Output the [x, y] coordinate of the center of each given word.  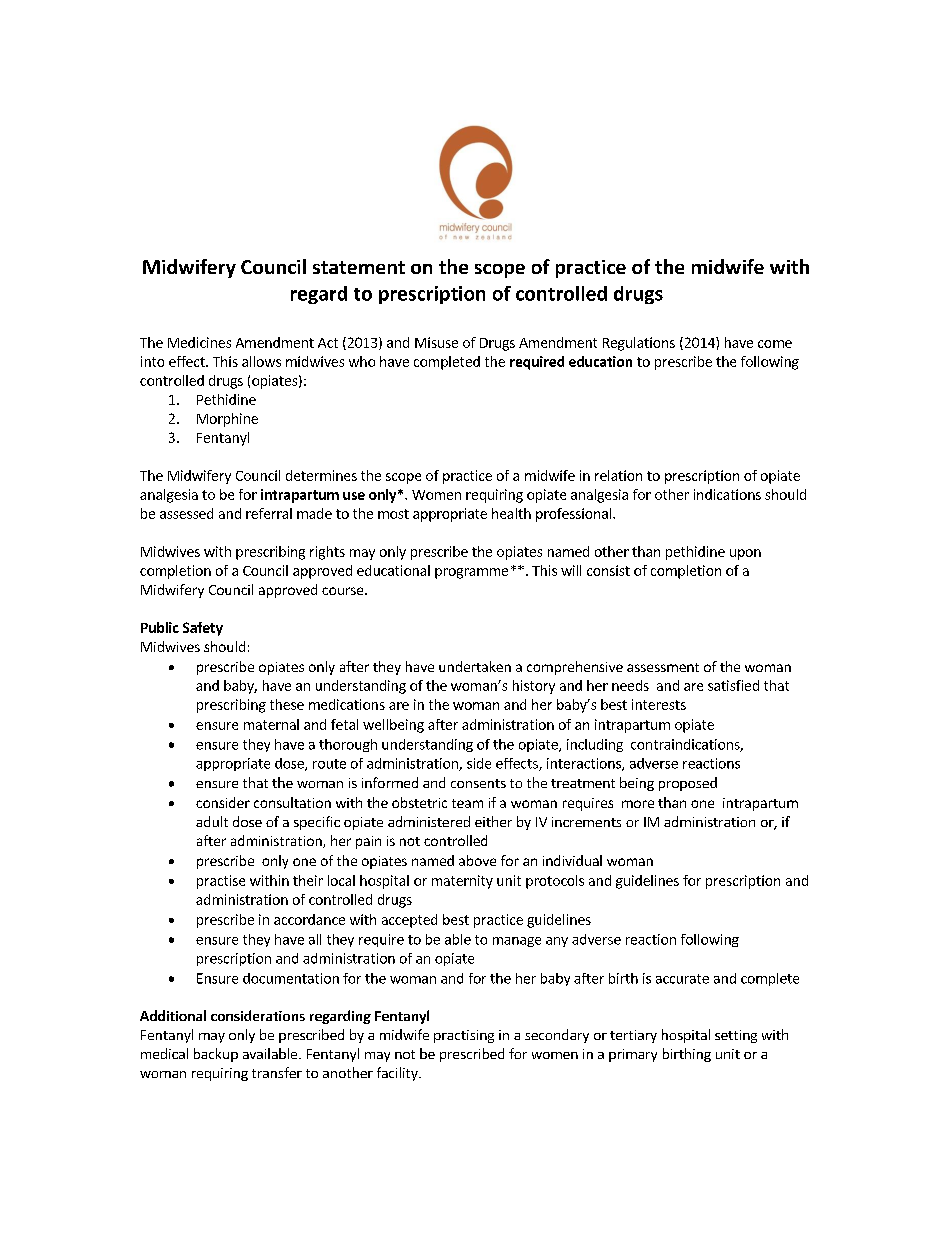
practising [464, 1036]
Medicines [199, 342]
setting [736, 1036]
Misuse [436, 342]
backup [216, 1055]
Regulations [639, 344]
